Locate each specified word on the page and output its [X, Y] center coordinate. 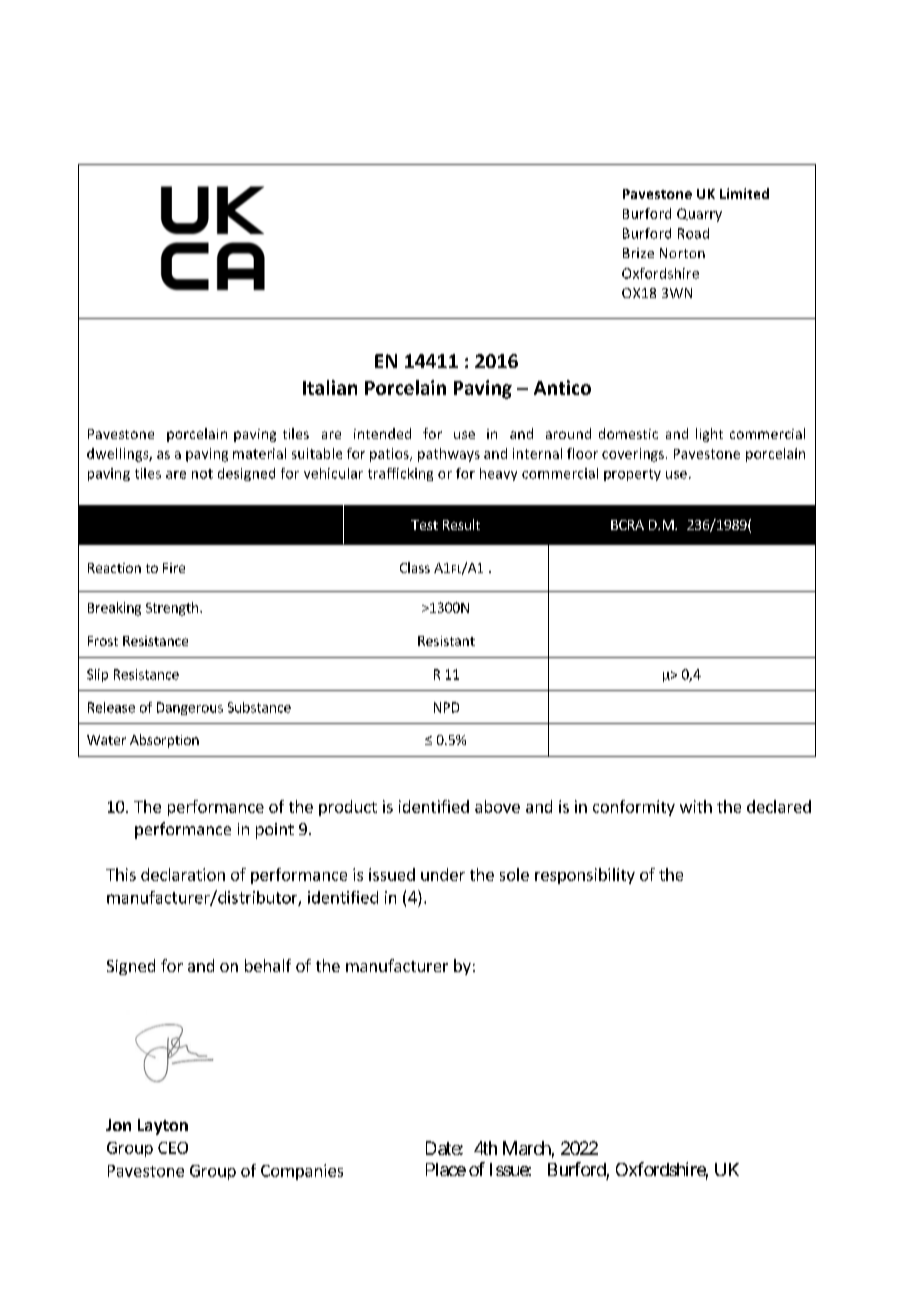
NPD [446, 707]
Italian [330, 387]
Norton [682, 253]
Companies [302, 1172]
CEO [173, 1148]
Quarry [699, 215]
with [696, 806]
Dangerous [190, 708]
